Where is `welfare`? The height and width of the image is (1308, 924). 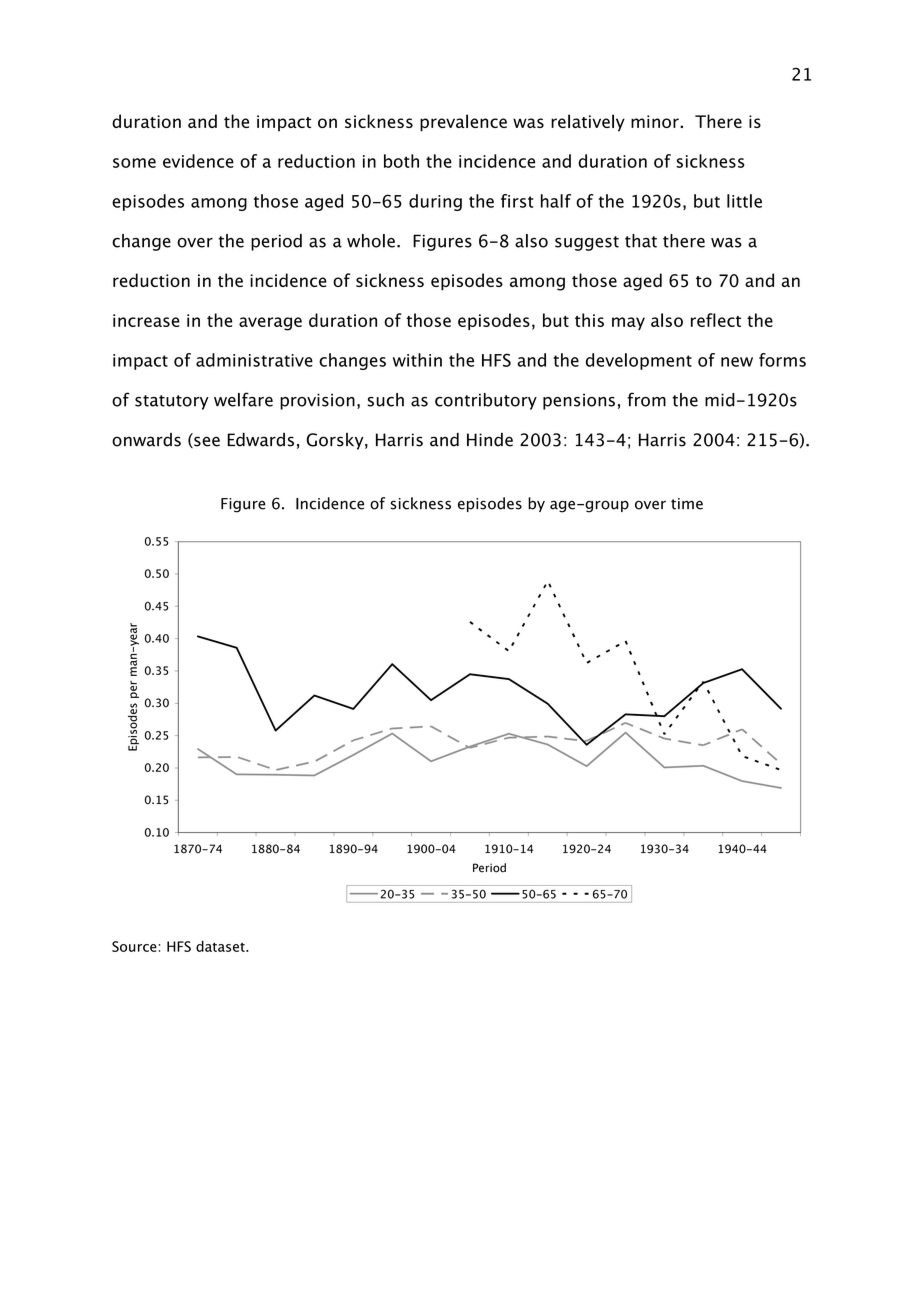
welfare is located at coordinates (243, 399).
